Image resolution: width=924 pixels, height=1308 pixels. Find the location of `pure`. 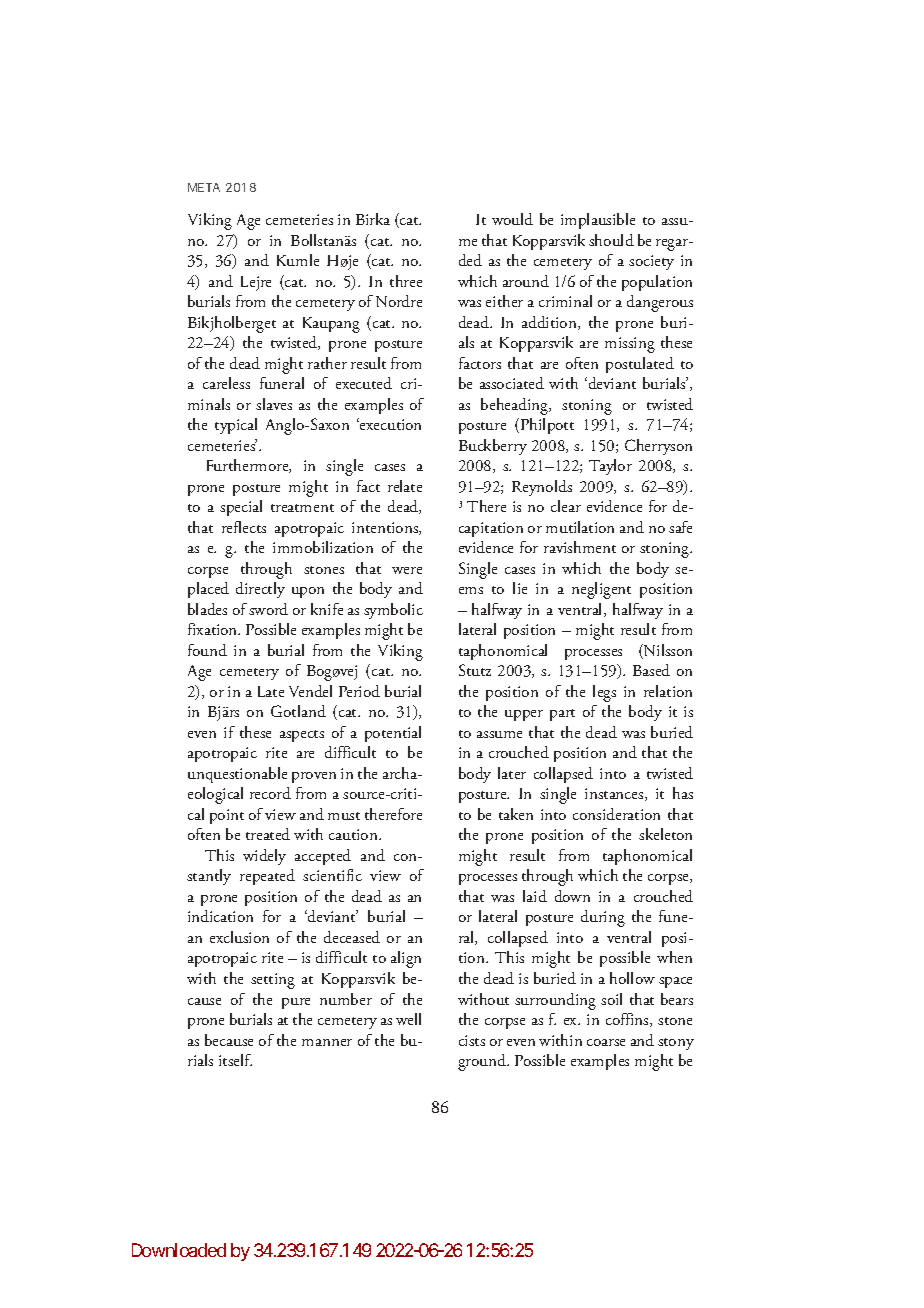

pure is located at coordinates (296, 1003).
